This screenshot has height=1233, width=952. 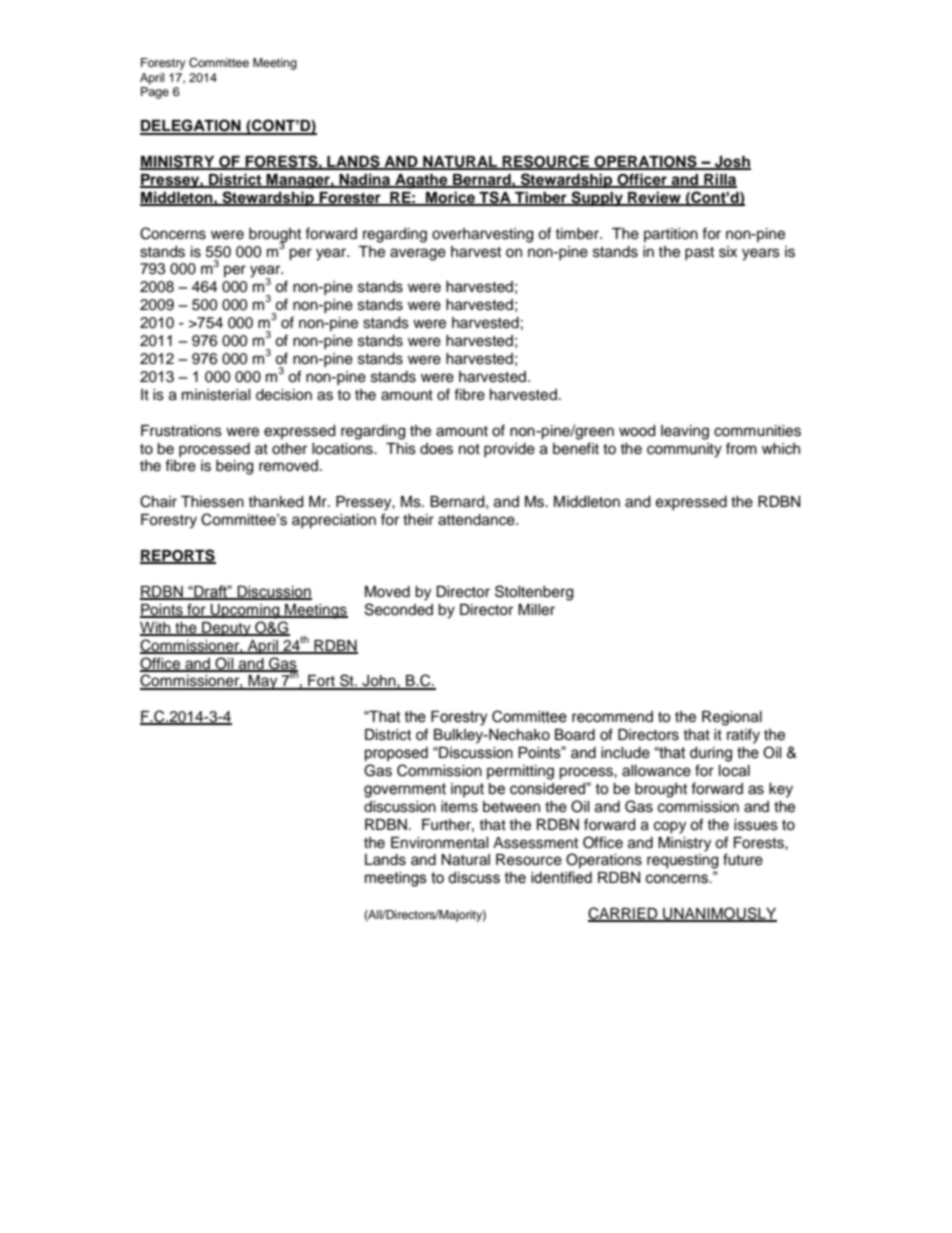 What do you see at coordinates (212, 502) in the screenshot?
I see `Thiessen` at bounding box center [212, 502].
